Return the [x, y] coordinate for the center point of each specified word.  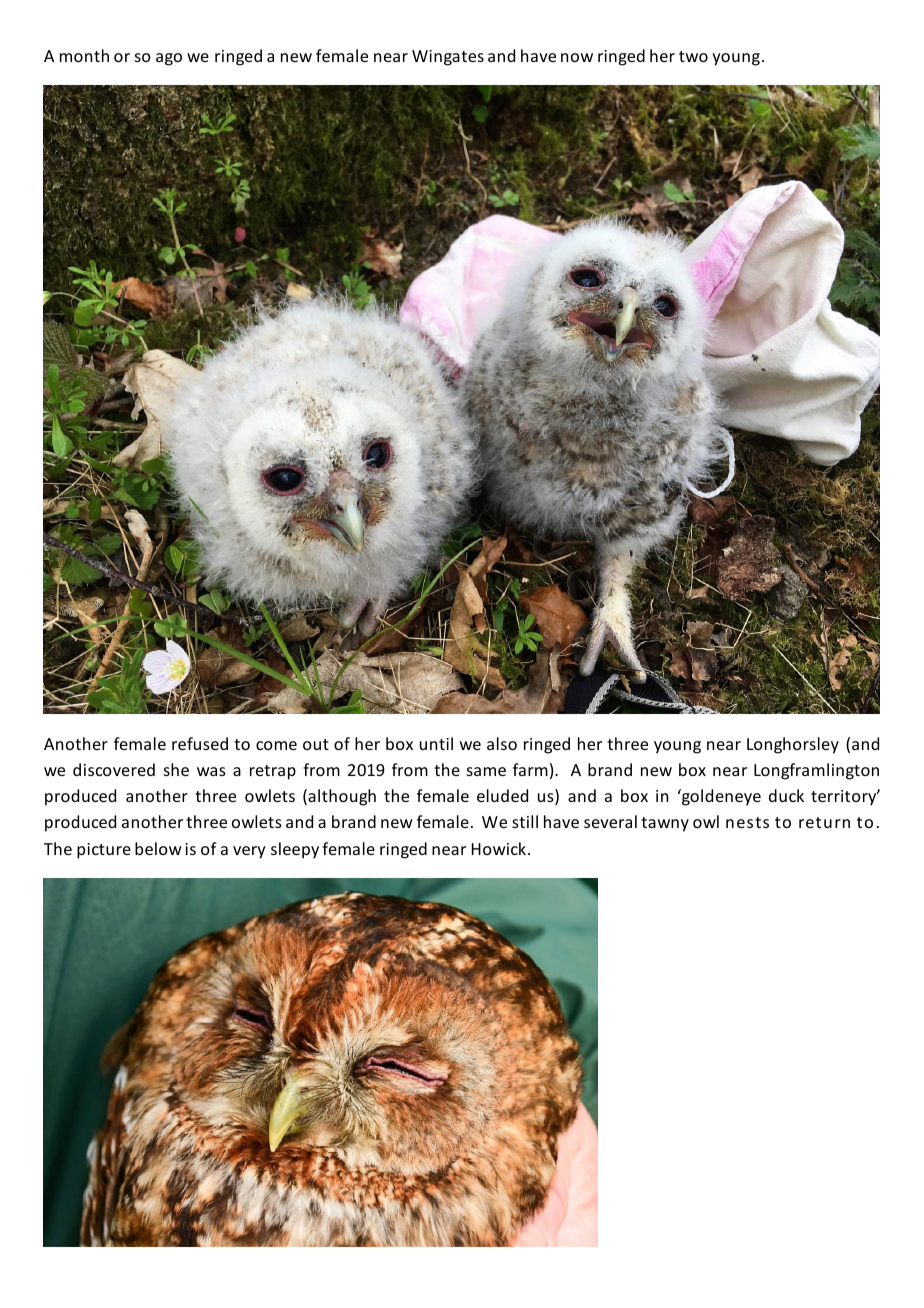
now [577, 57]
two [693, 56]
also [502, 743]
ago [169, 59]
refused [200, 743]
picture [104, 851]
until [436, 743]
